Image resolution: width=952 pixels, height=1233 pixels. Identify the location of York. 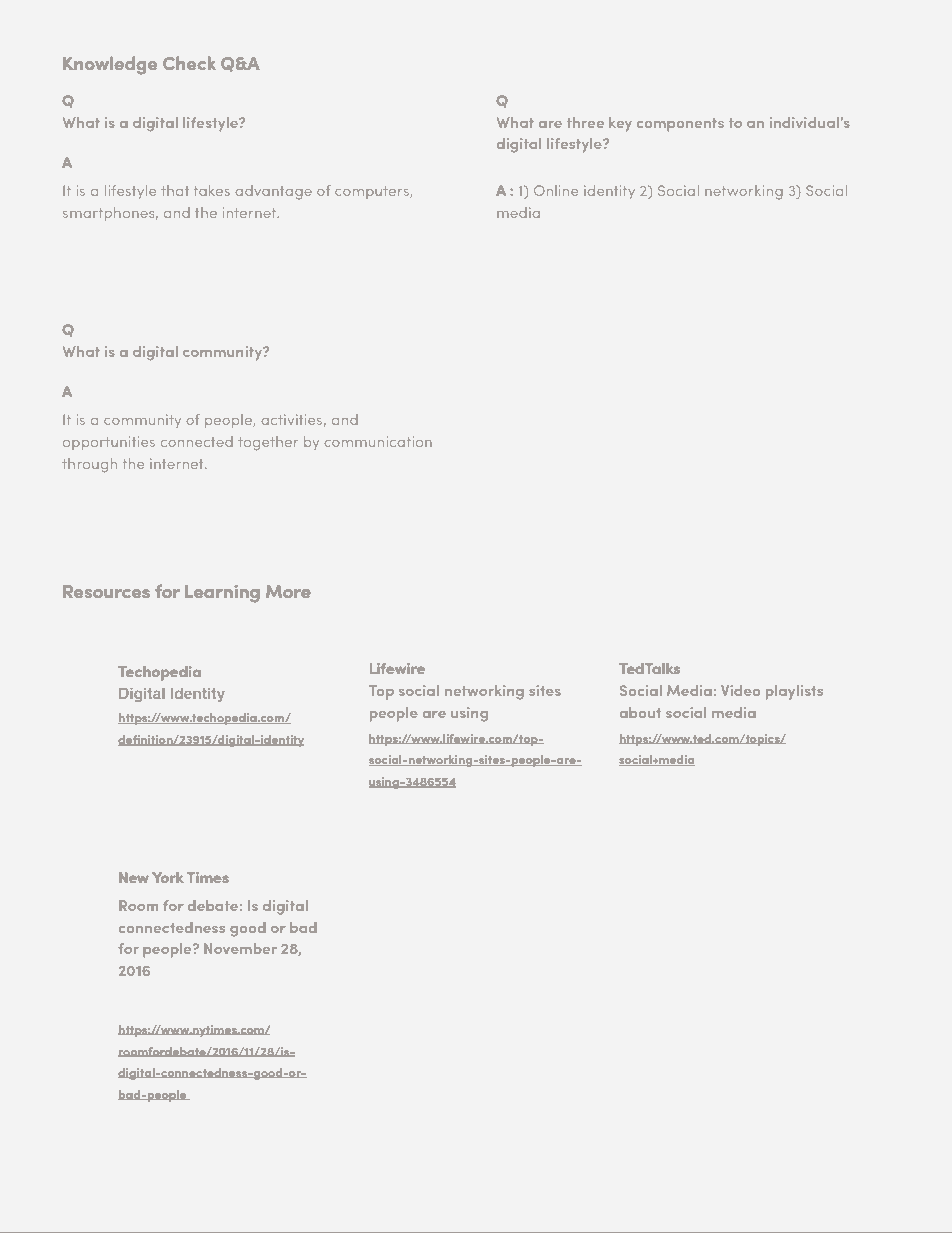
(168, 877).
